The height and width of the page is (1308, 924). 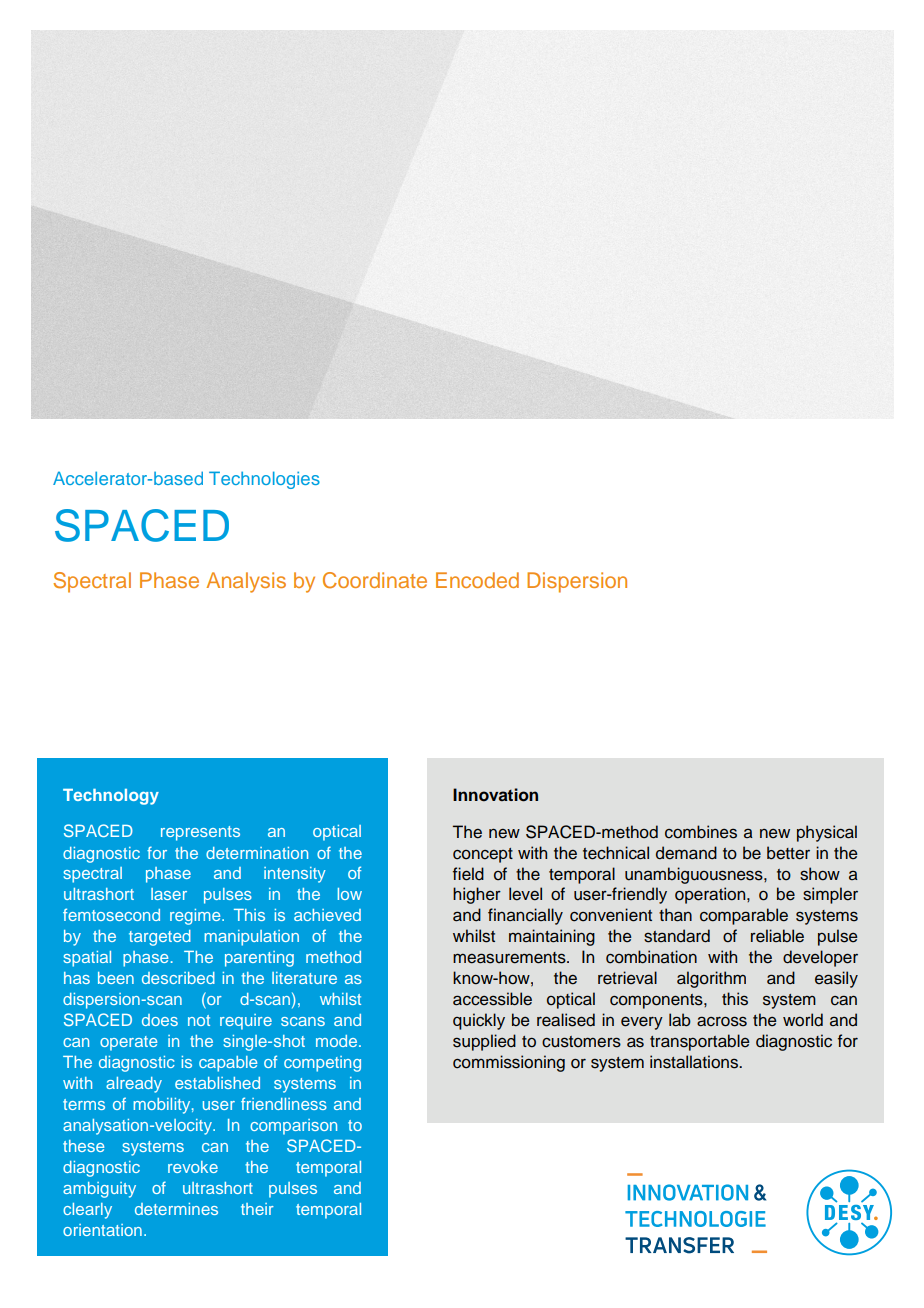 I want to click on represents, so click(x=200, y=833).
